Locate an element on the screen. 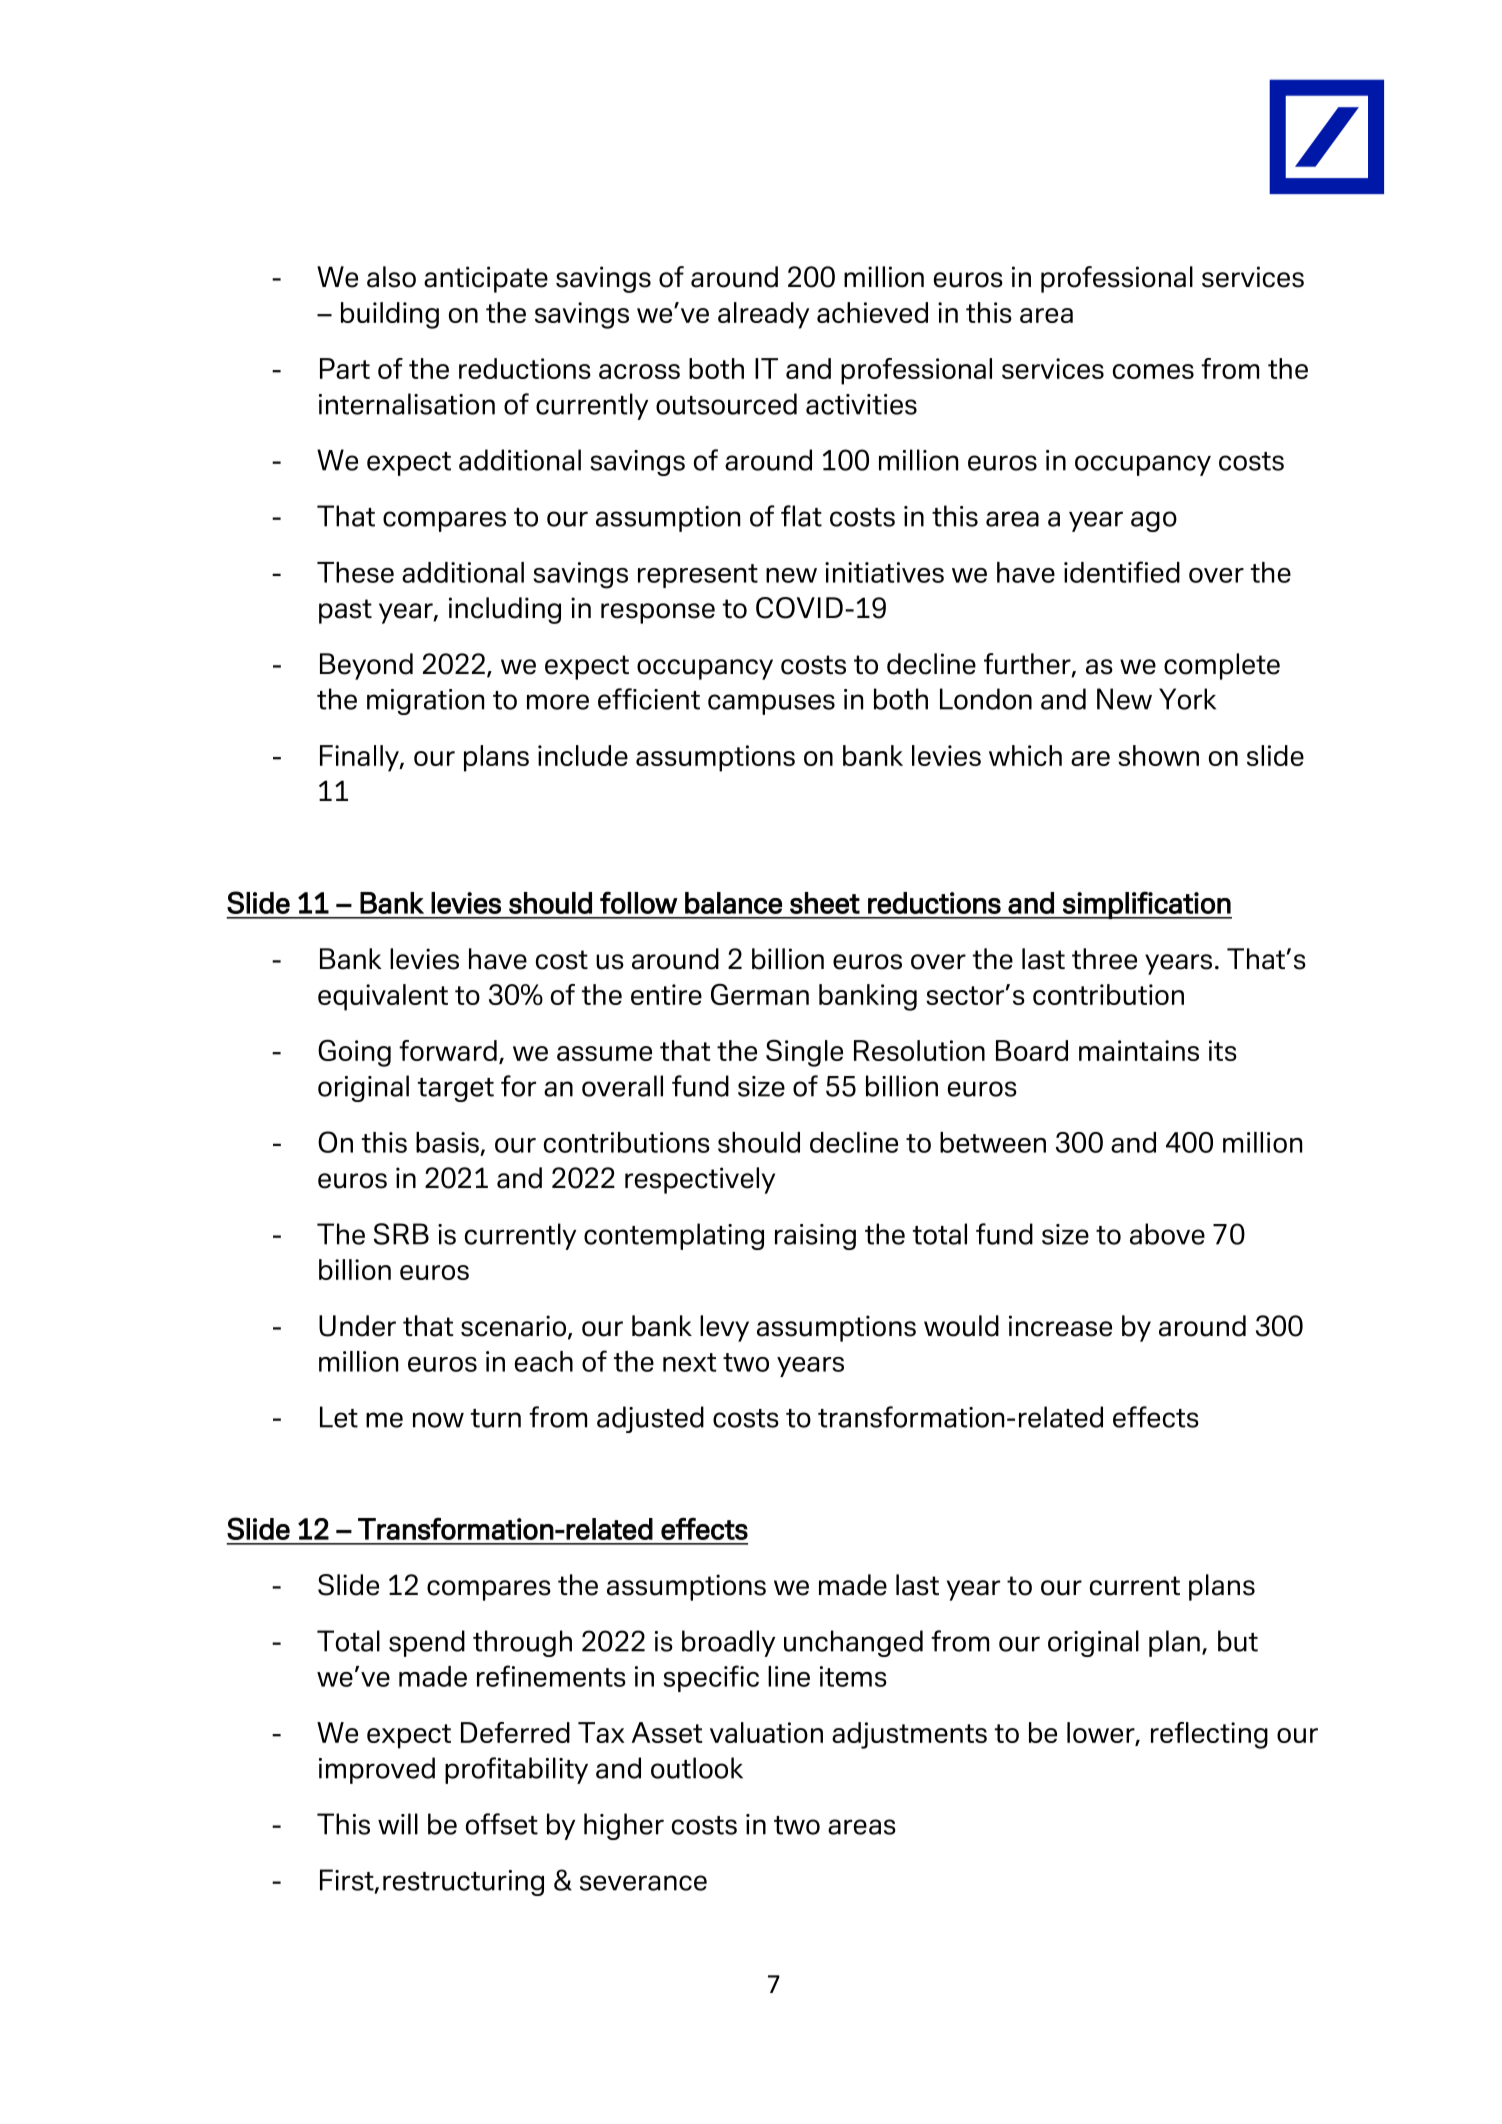 Image resolution: width=1502 pixels, height=2124 pixels. sheet is located at coordinates (825, 903).
